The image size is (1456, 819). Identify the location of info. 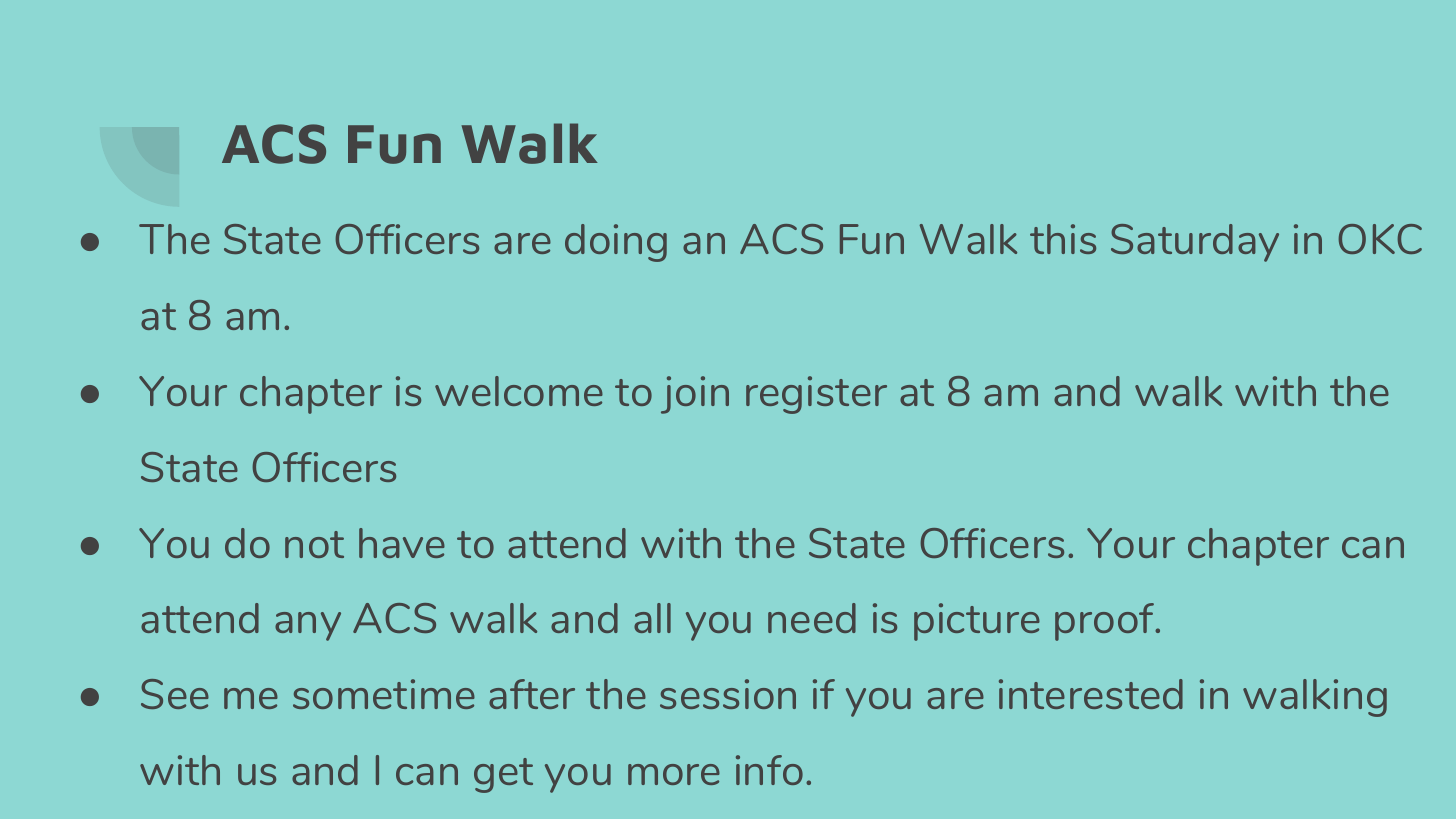
(769, 770).
